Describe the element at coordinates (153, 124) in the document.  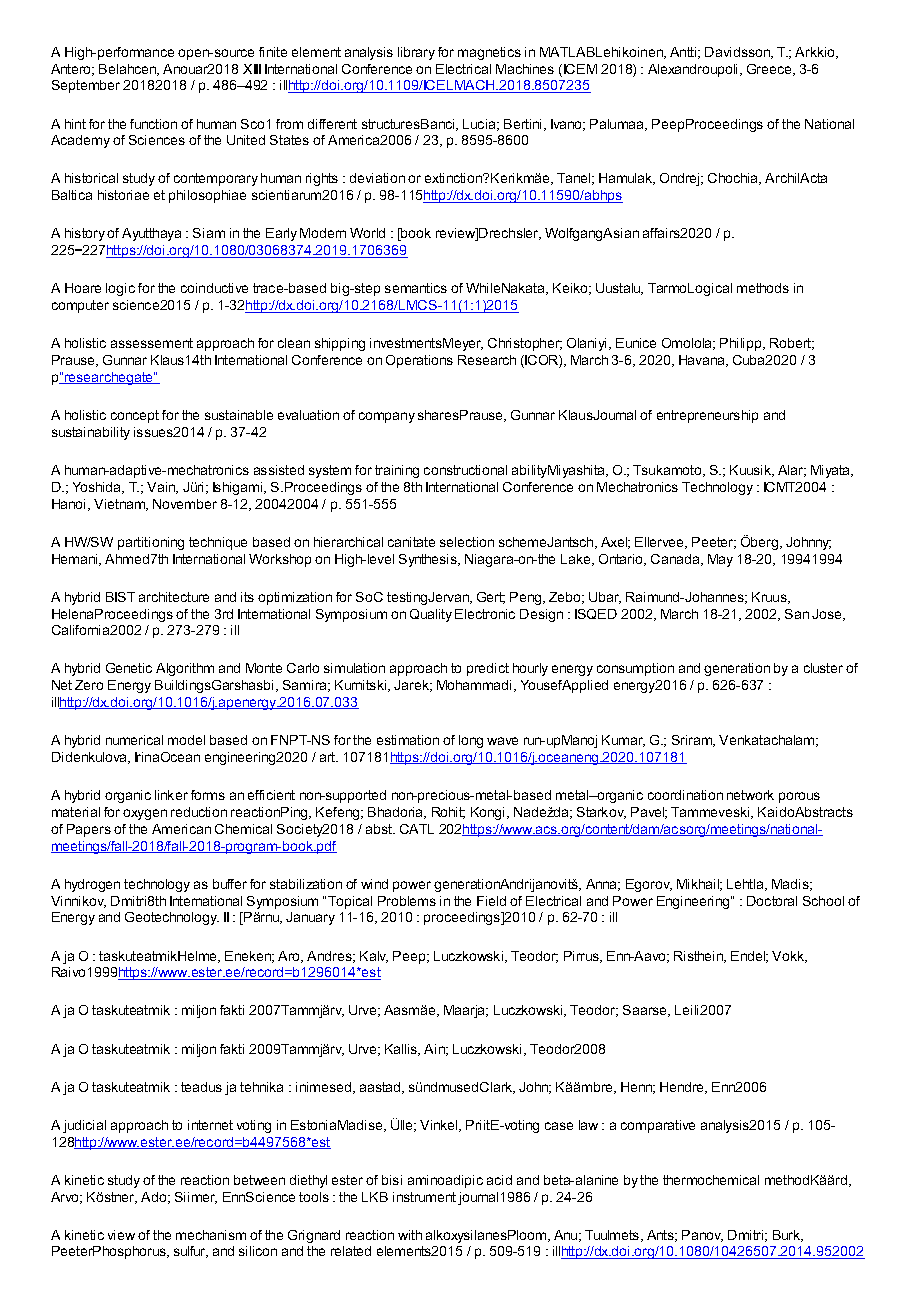
I see `function` at that location.
